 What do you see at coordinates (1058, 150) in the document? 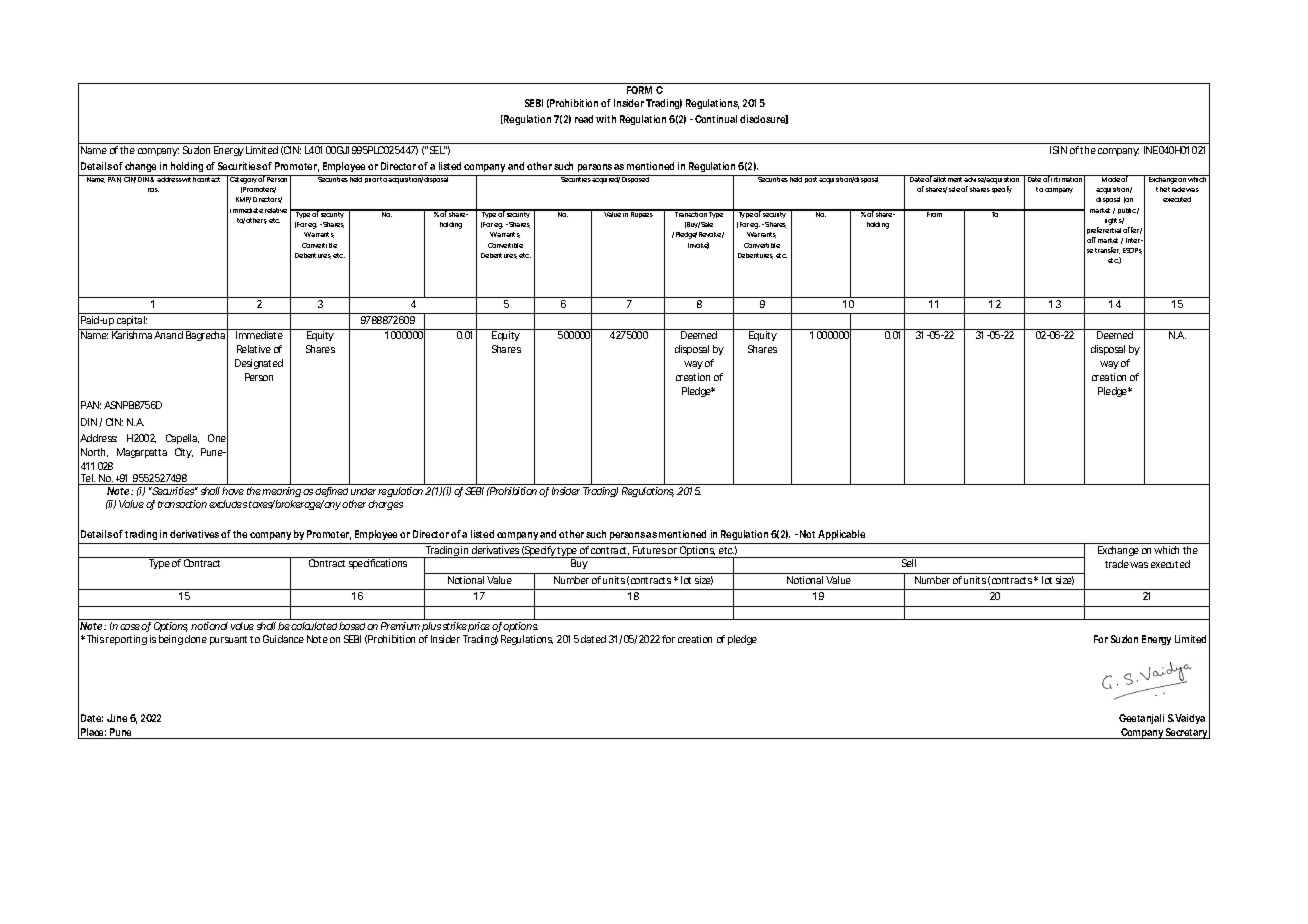
I see `ISIN` at bounding box center [1058, 150].
